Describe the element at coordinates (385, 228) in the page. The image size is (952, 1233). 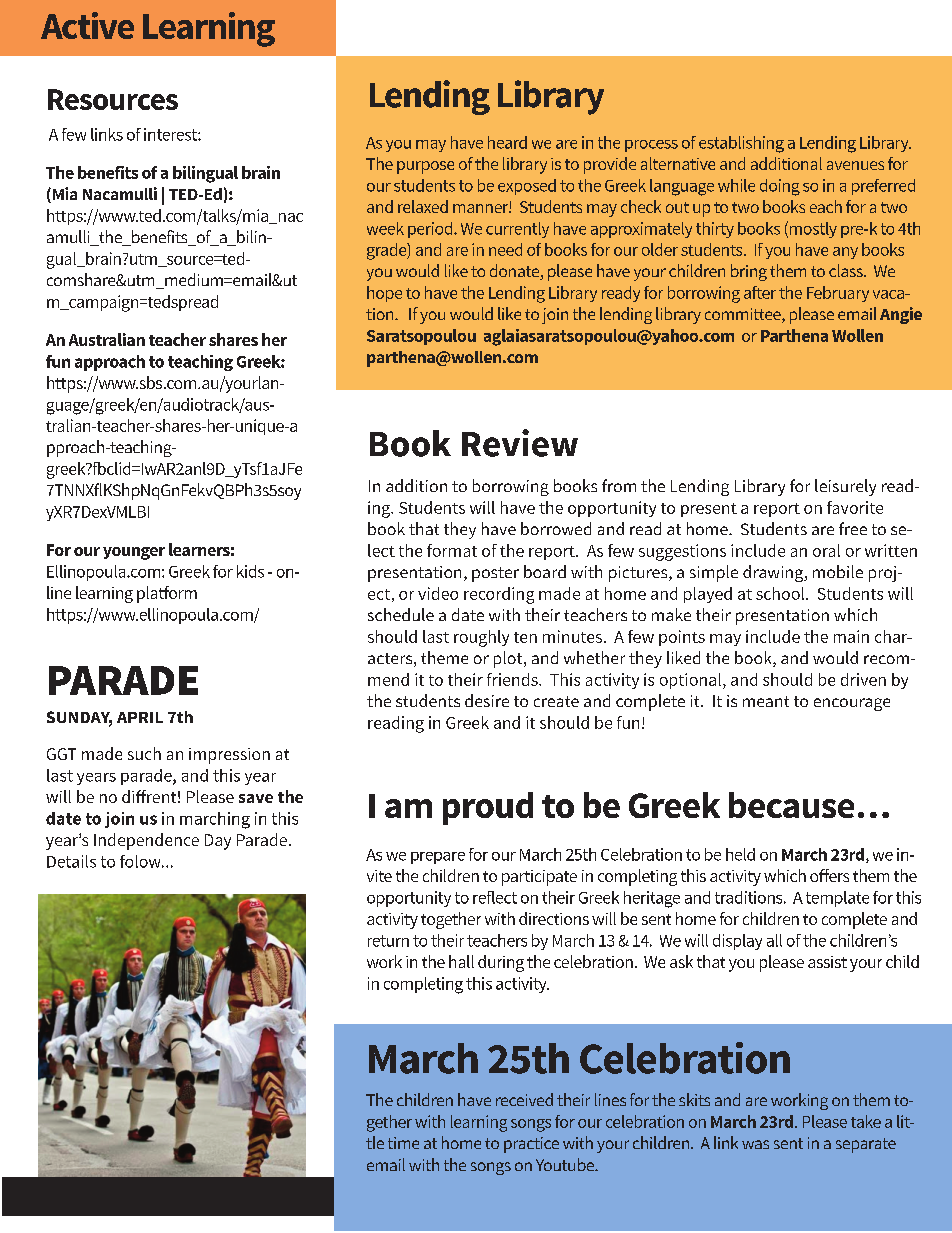
I see `week` at that location.
